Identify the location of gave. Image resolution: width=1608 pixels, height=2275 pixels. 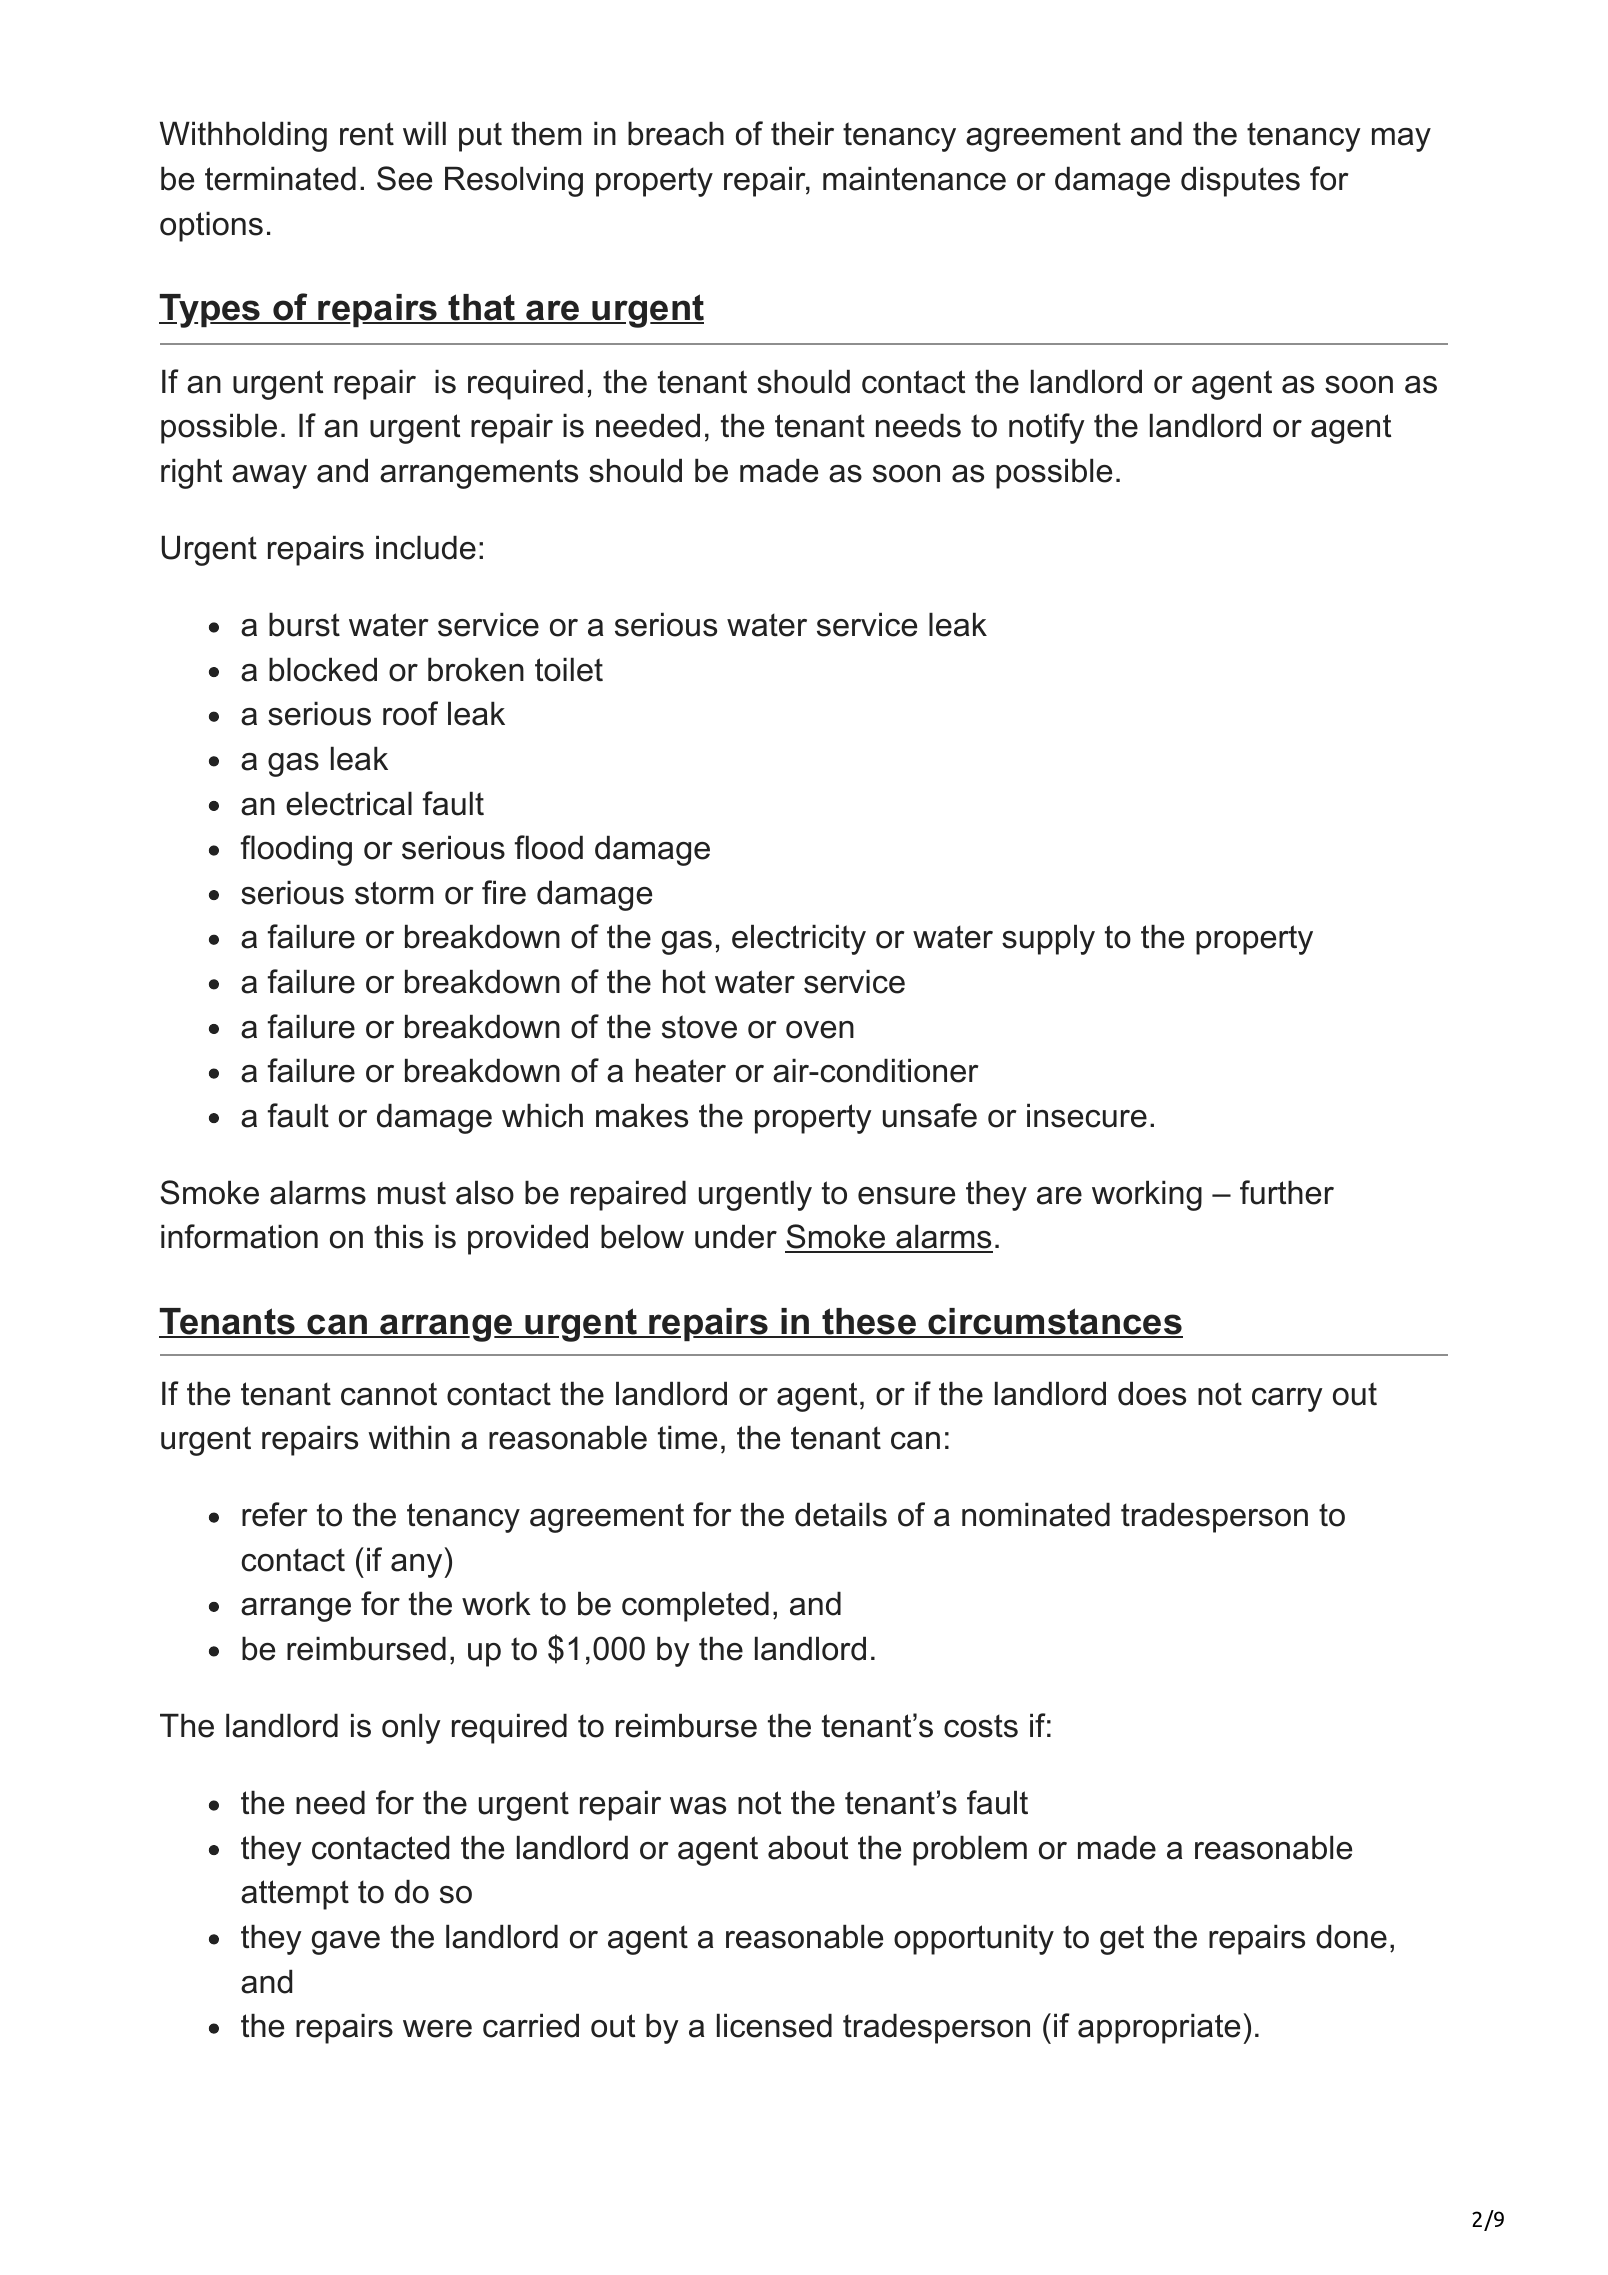
(346, 1943).
